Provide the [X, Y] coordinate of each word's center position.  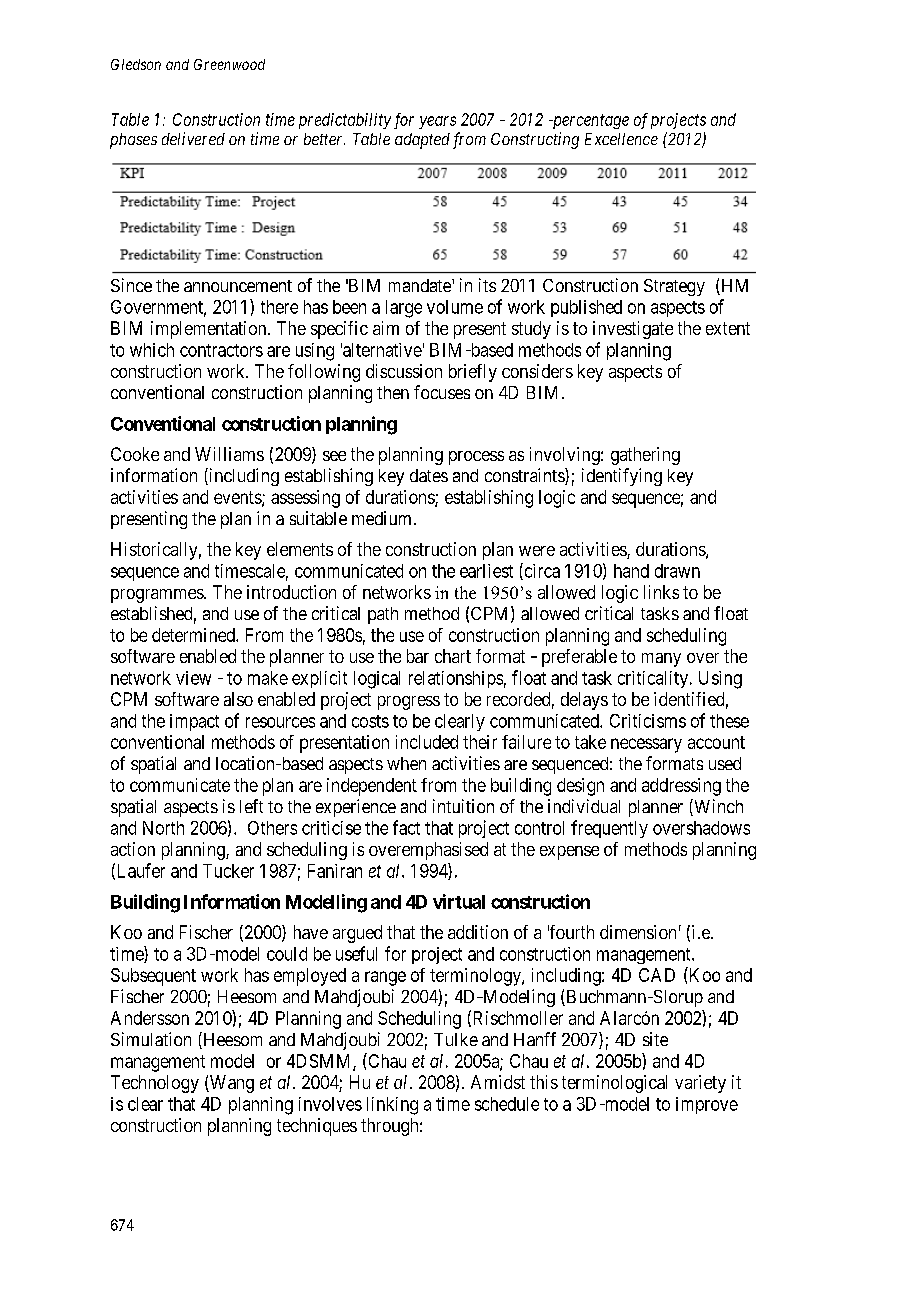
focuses [442, 392]
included [427, 742]
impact [194, 722]
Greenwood [229, 64]
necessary [646, 745]
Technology [155, 1084]
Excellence [621, 139]
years [437, 122]
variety [700, 1084]
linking [392, 1106]
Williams [229, 454]
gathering [645, 456]
